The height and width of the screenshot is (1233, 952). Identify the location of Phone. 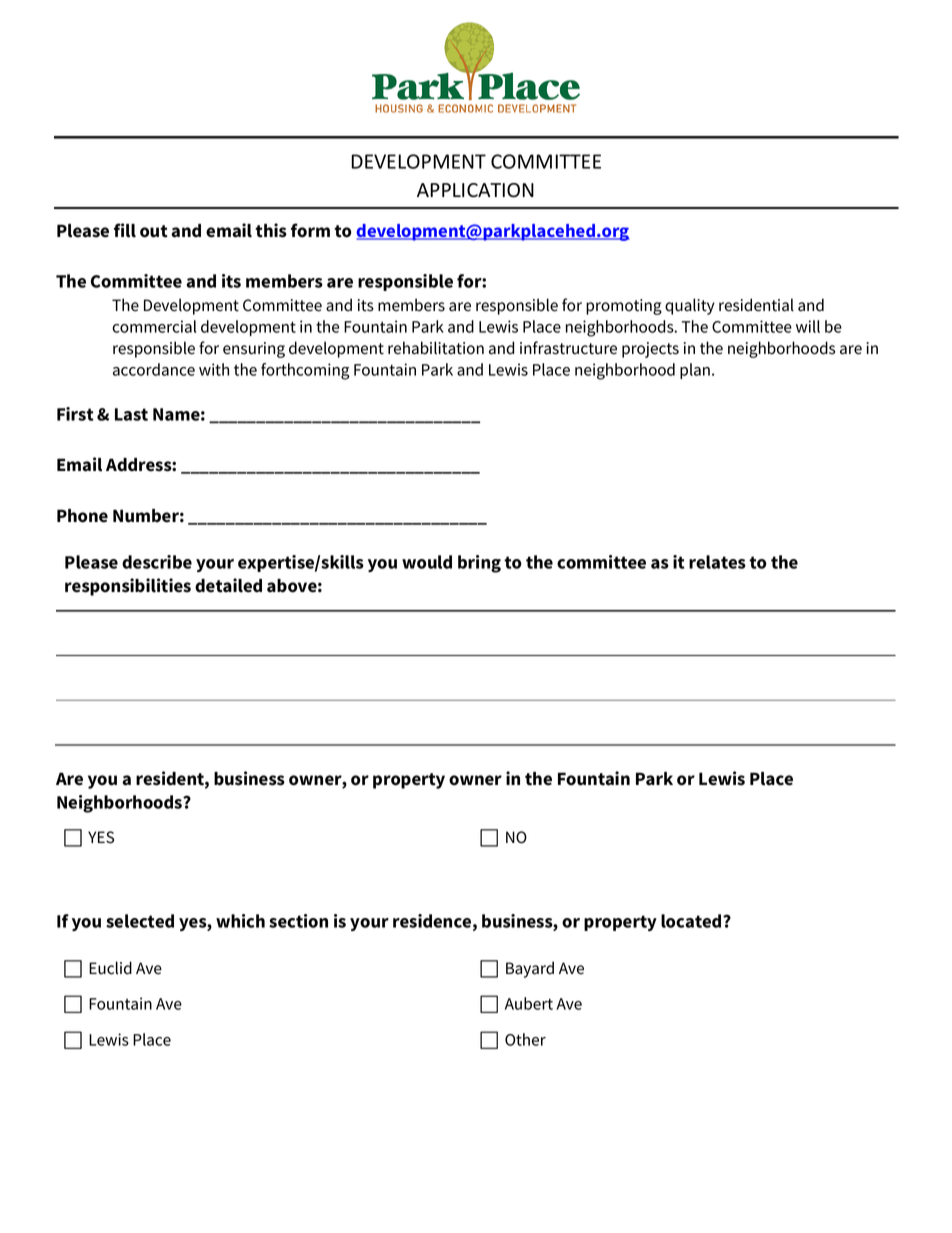
(82, 516).
